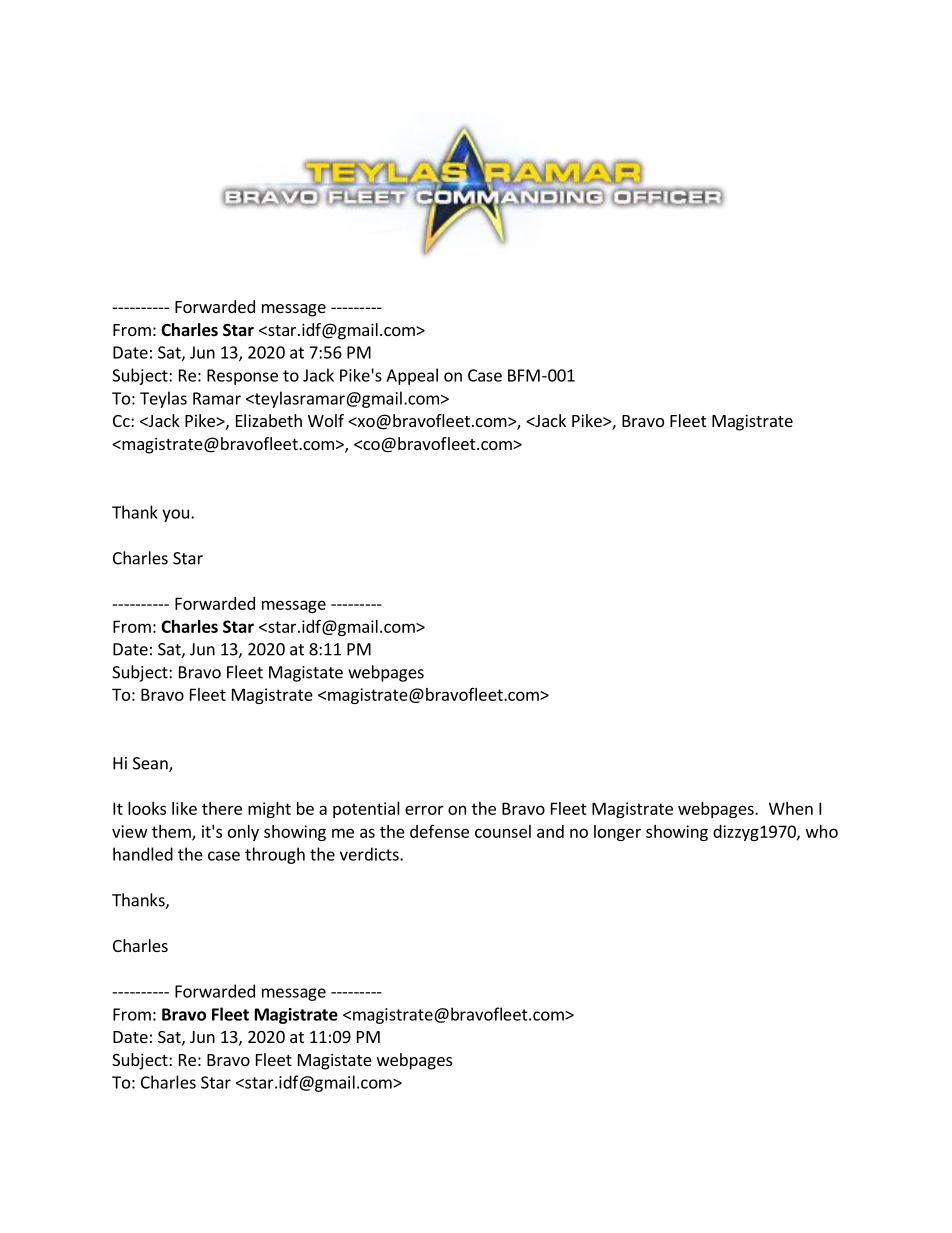 The image size is (952, 1233). What do you see at coordinates (617, 833) in the screenshot?
I see `longer` at bounding box center [617, 833].
